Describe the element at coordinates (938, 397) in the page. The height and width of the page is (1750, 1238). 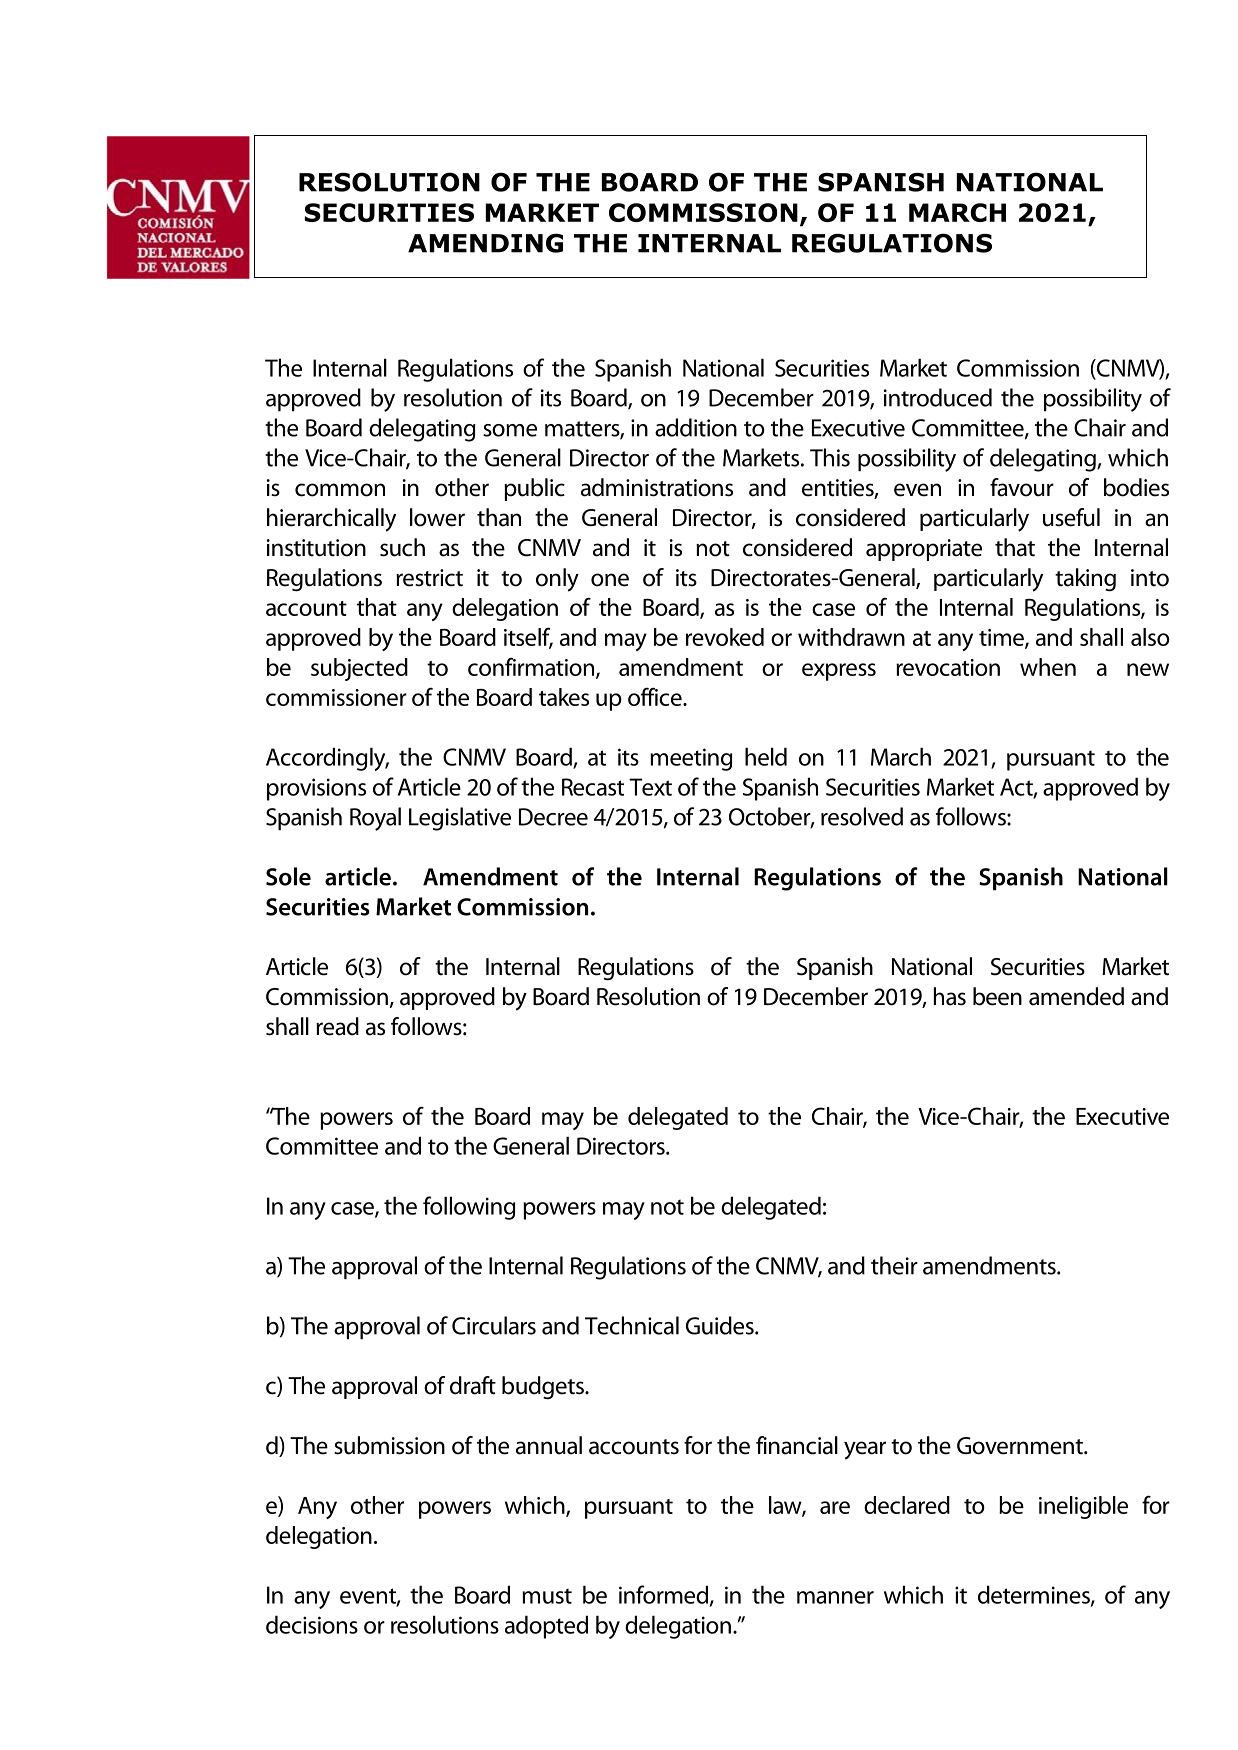
I see `introduced` at that location.
